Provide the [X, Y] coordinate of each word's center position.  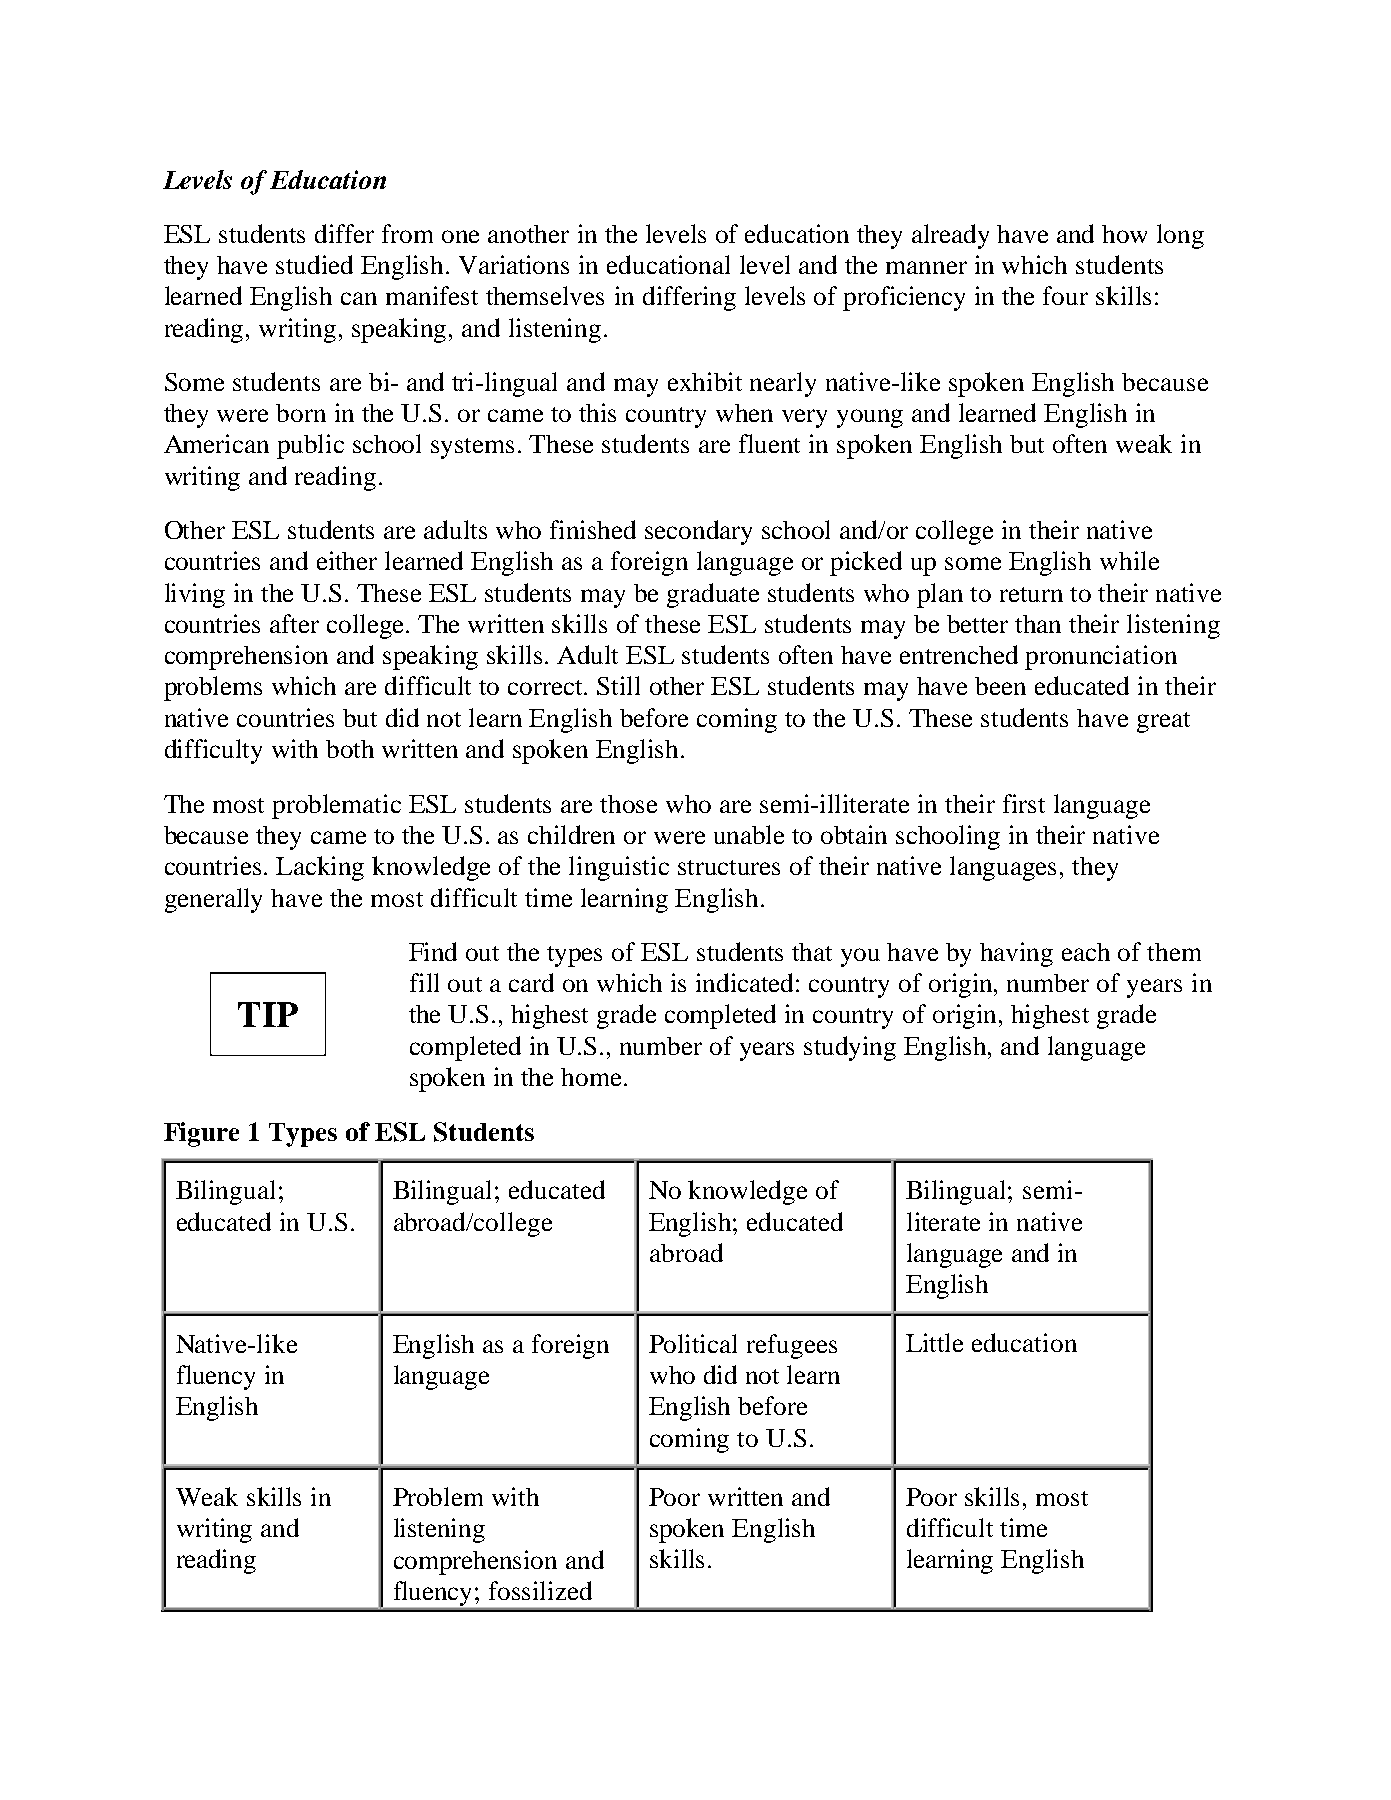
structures [729, 867]
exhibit [705, 381]
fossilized [540, 1590]
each [1086, 952]
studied [314, 264]
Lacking [320, 868]
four [1065, 295]
